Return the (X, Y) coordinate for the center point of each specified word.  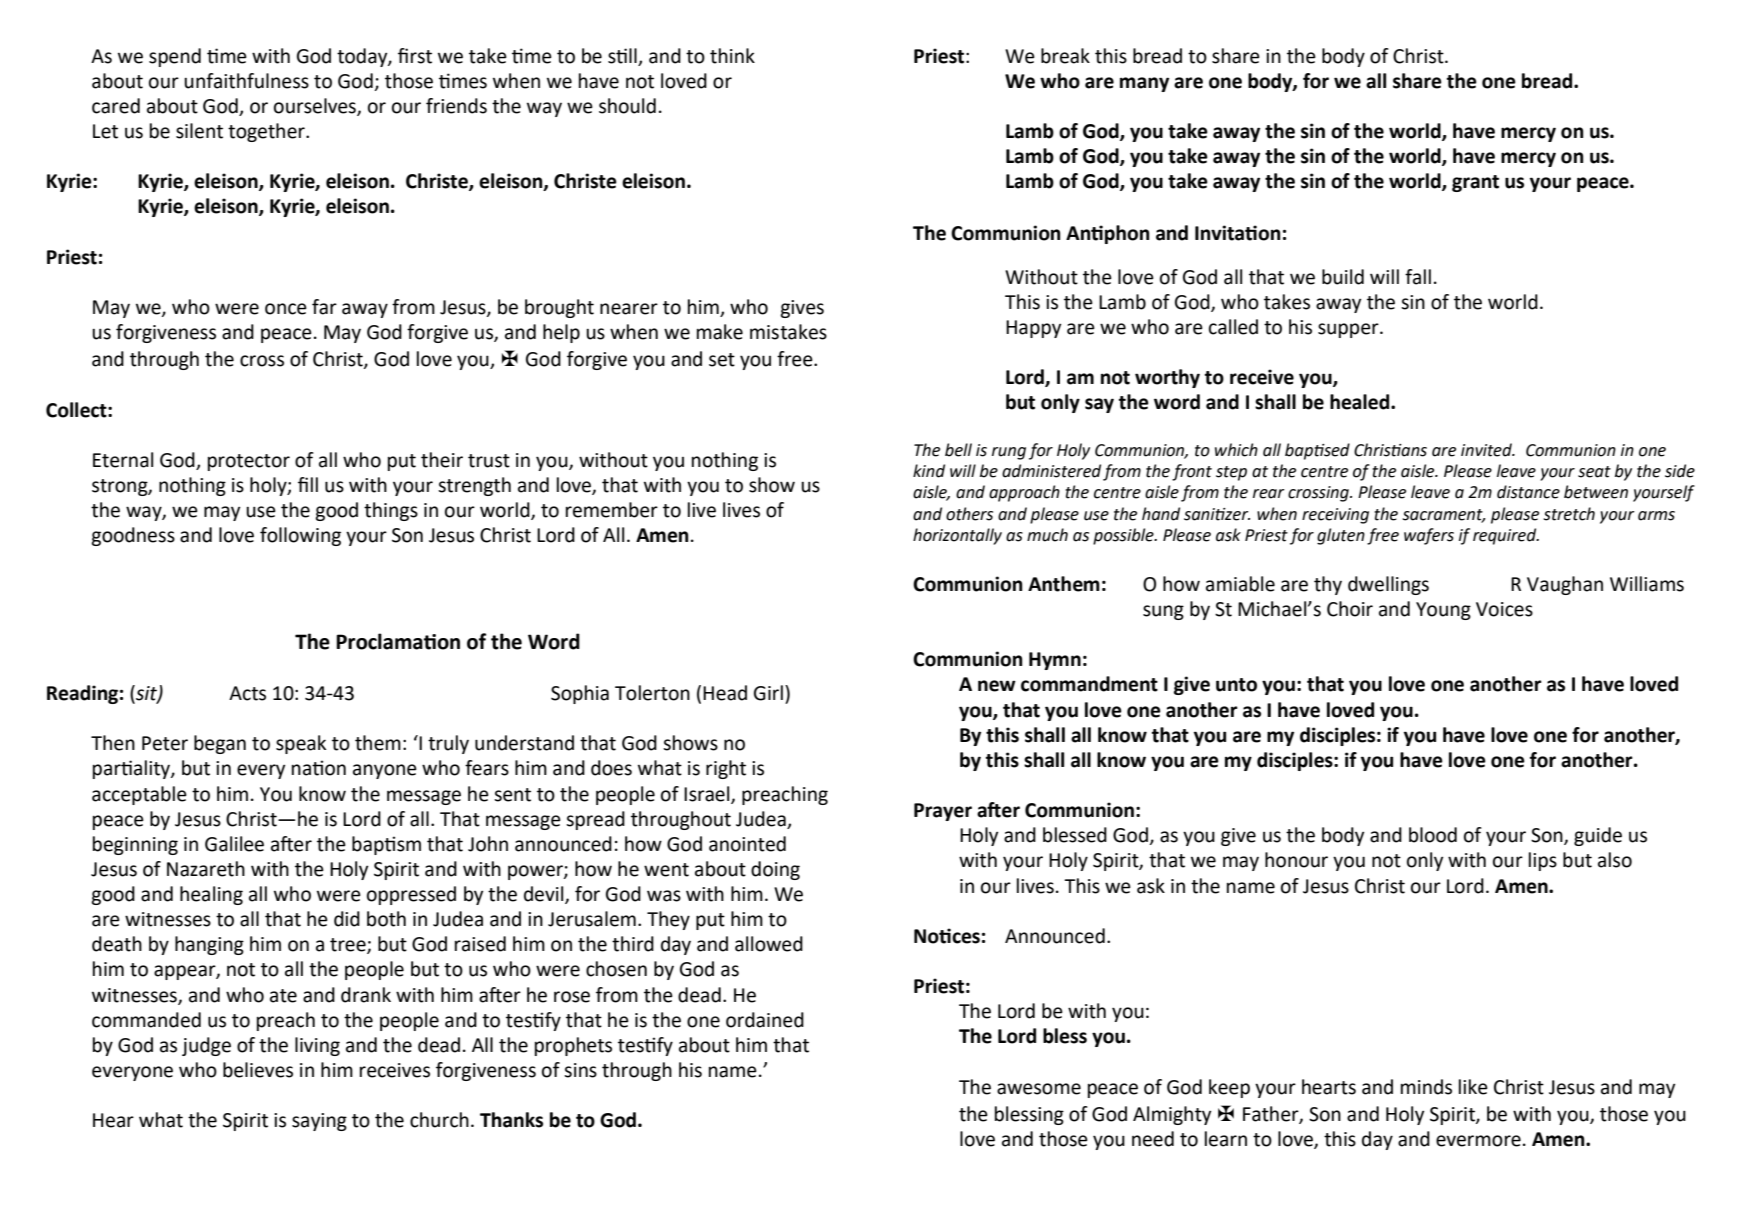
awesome (1039, 1089)
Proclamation (398, 641)
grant (1475, 183)
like (1473, 1087)
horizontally (957, 536)
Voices (1504, 609)
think (732, 56)
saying (319, 1122)
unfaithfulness (246, 81)
